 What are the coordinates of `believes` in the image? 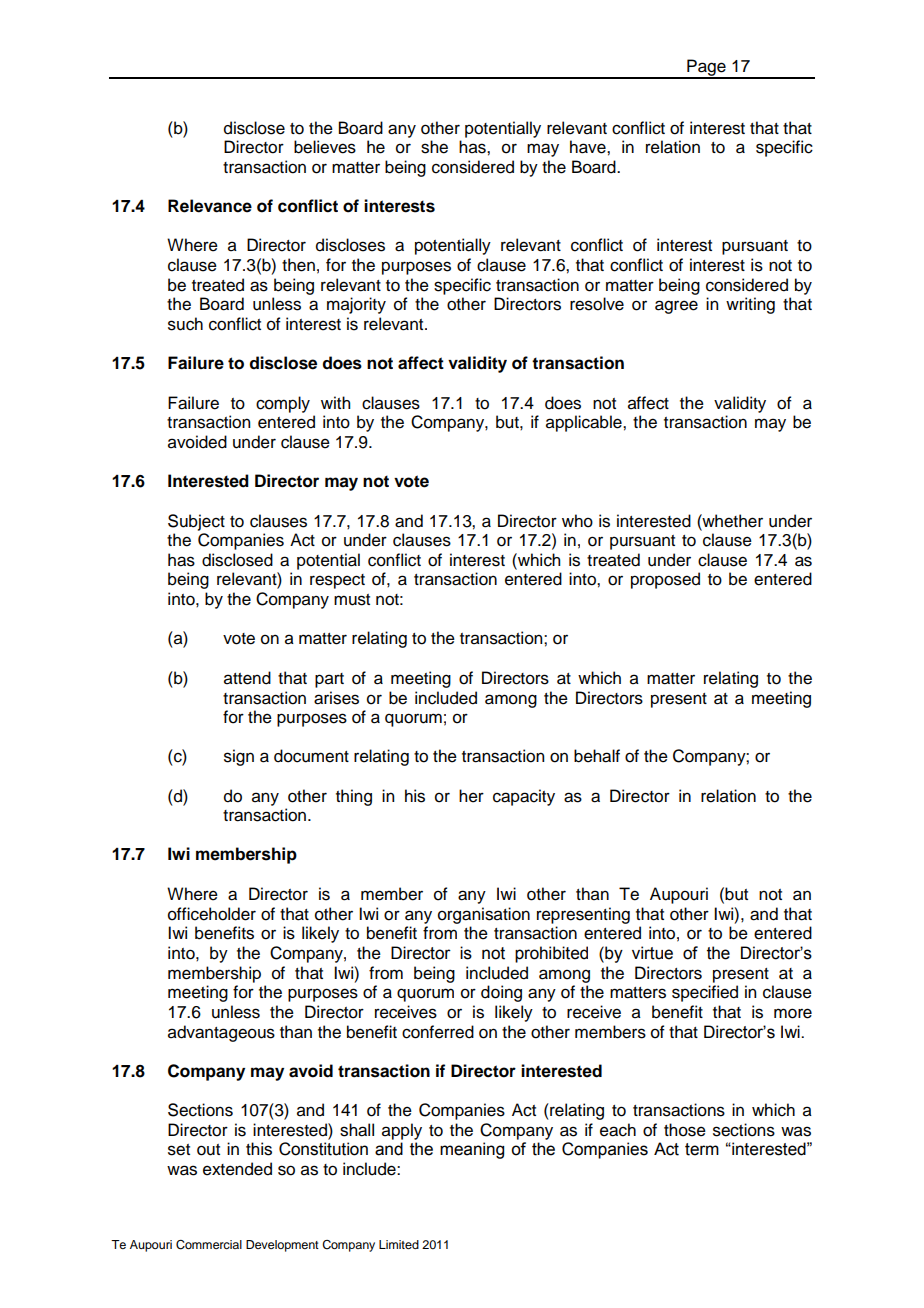 It's located at (325, 147).
